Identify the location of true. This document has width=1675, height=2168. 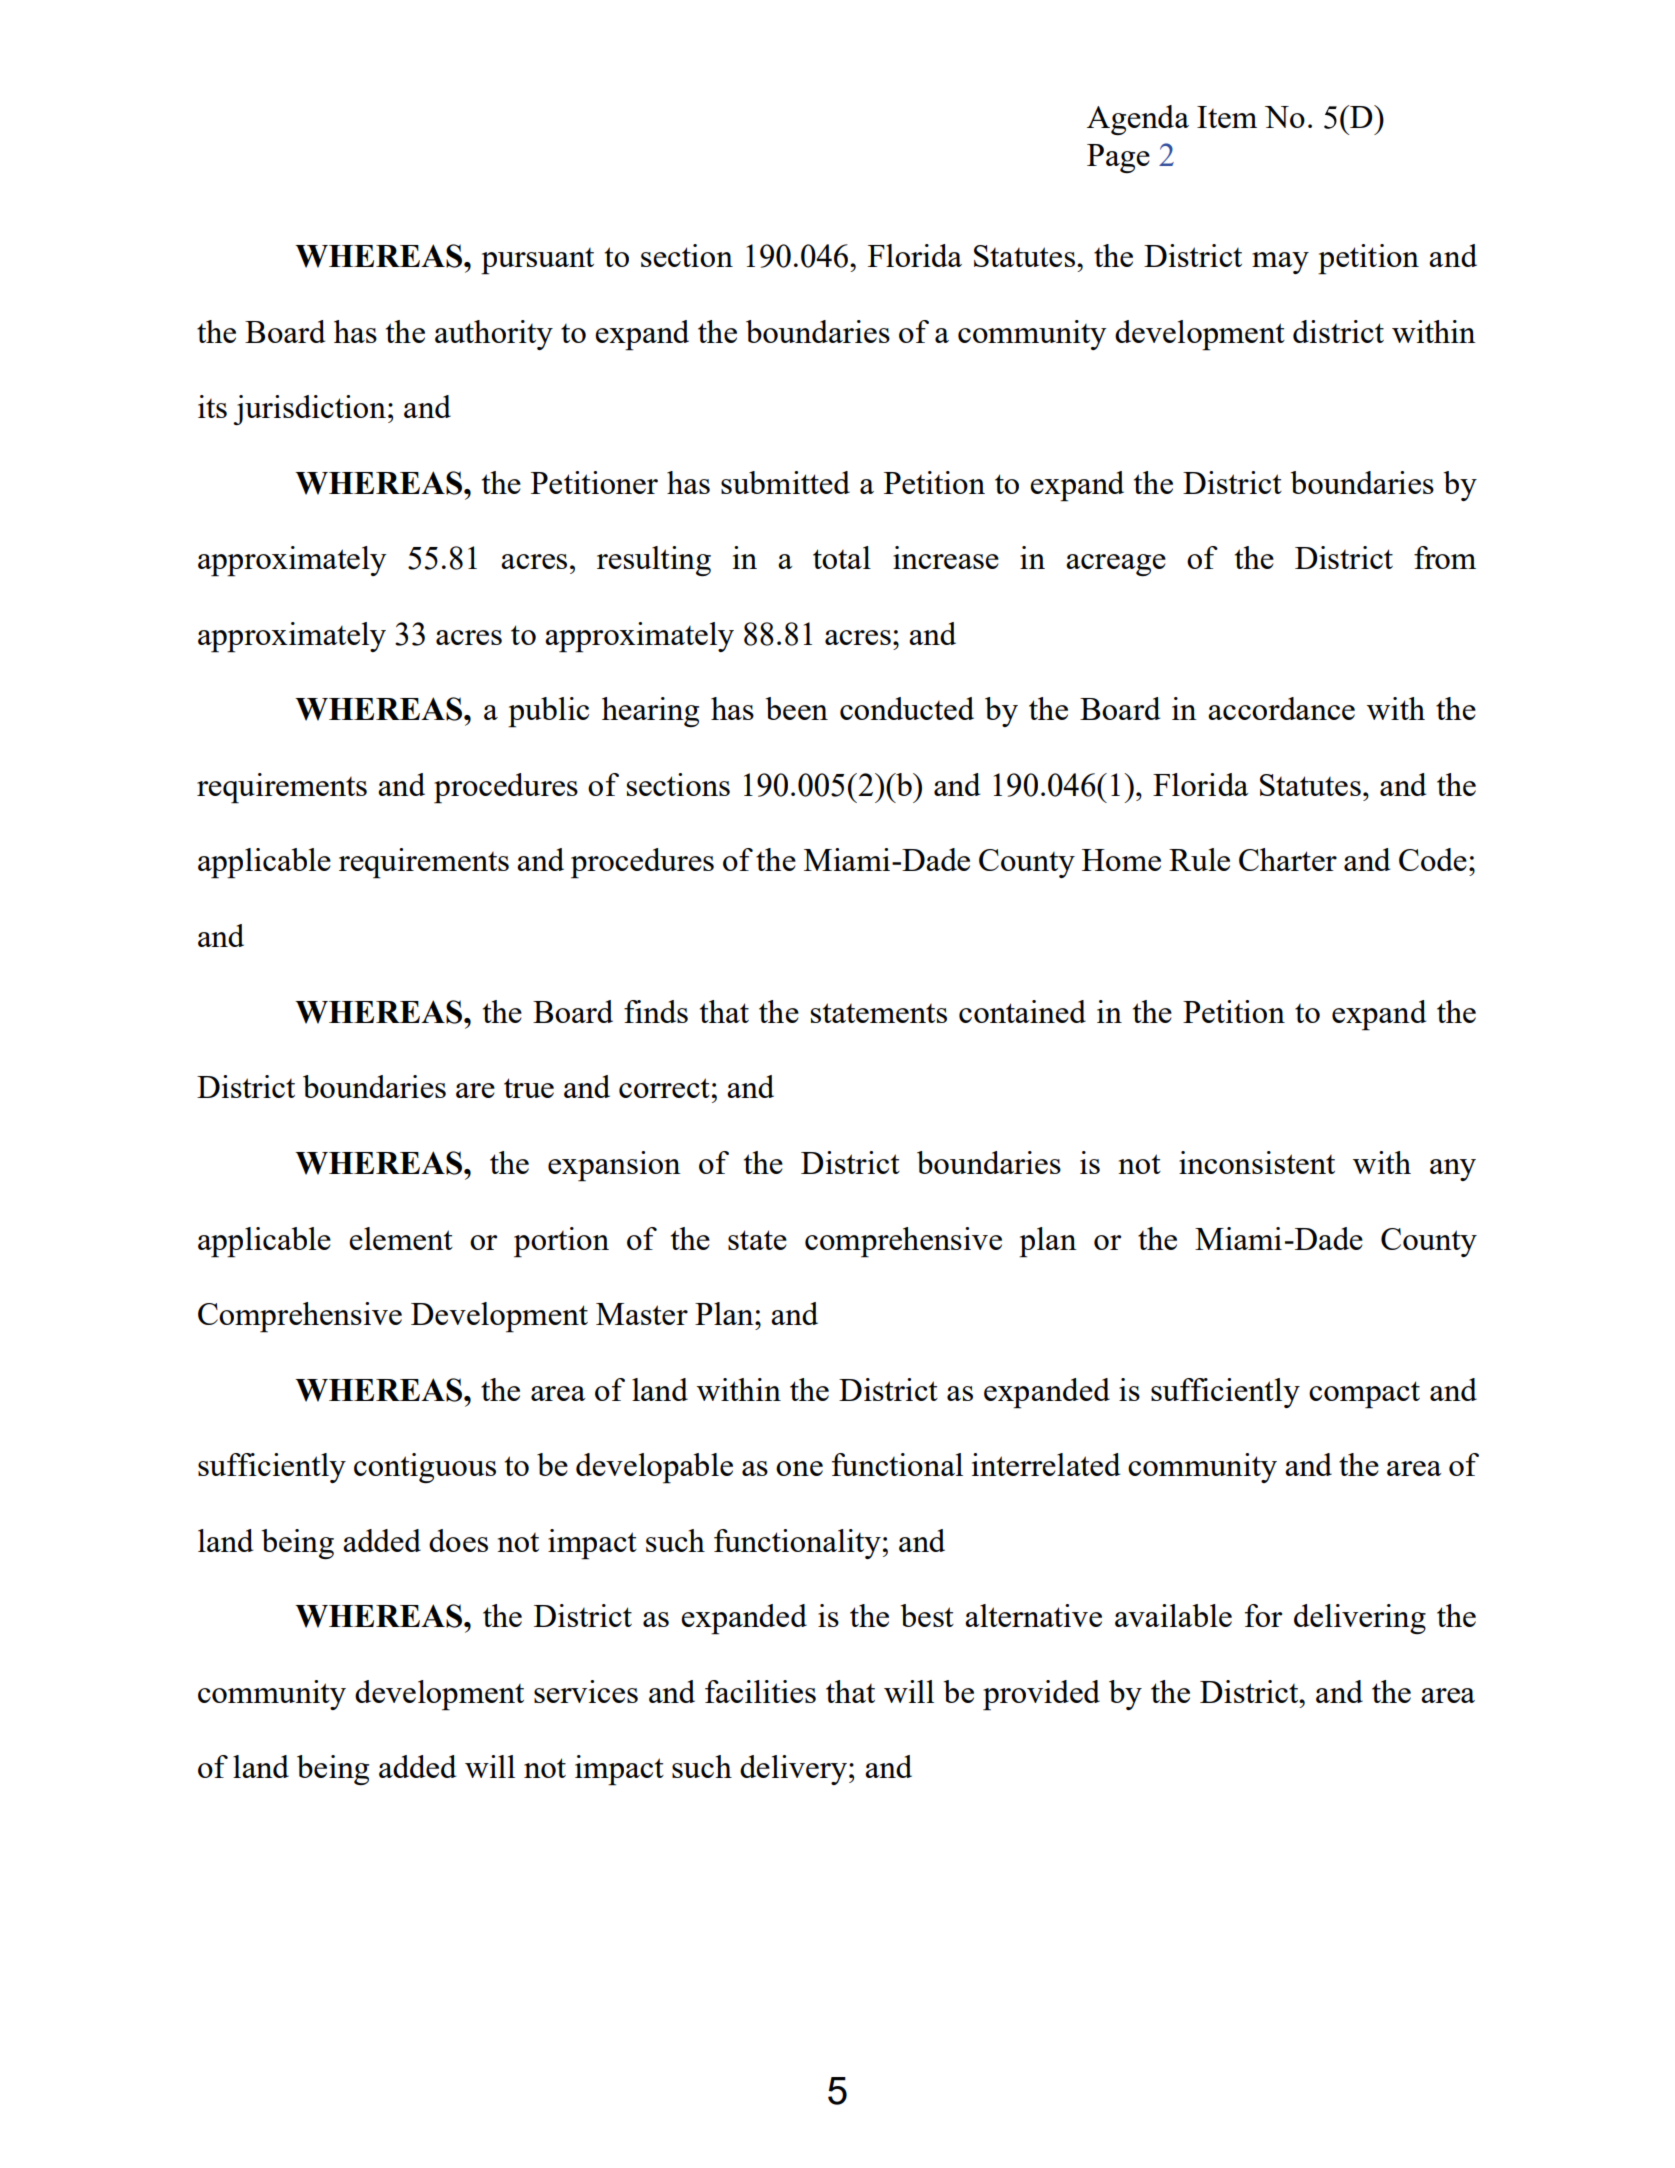
(529, 1088).
